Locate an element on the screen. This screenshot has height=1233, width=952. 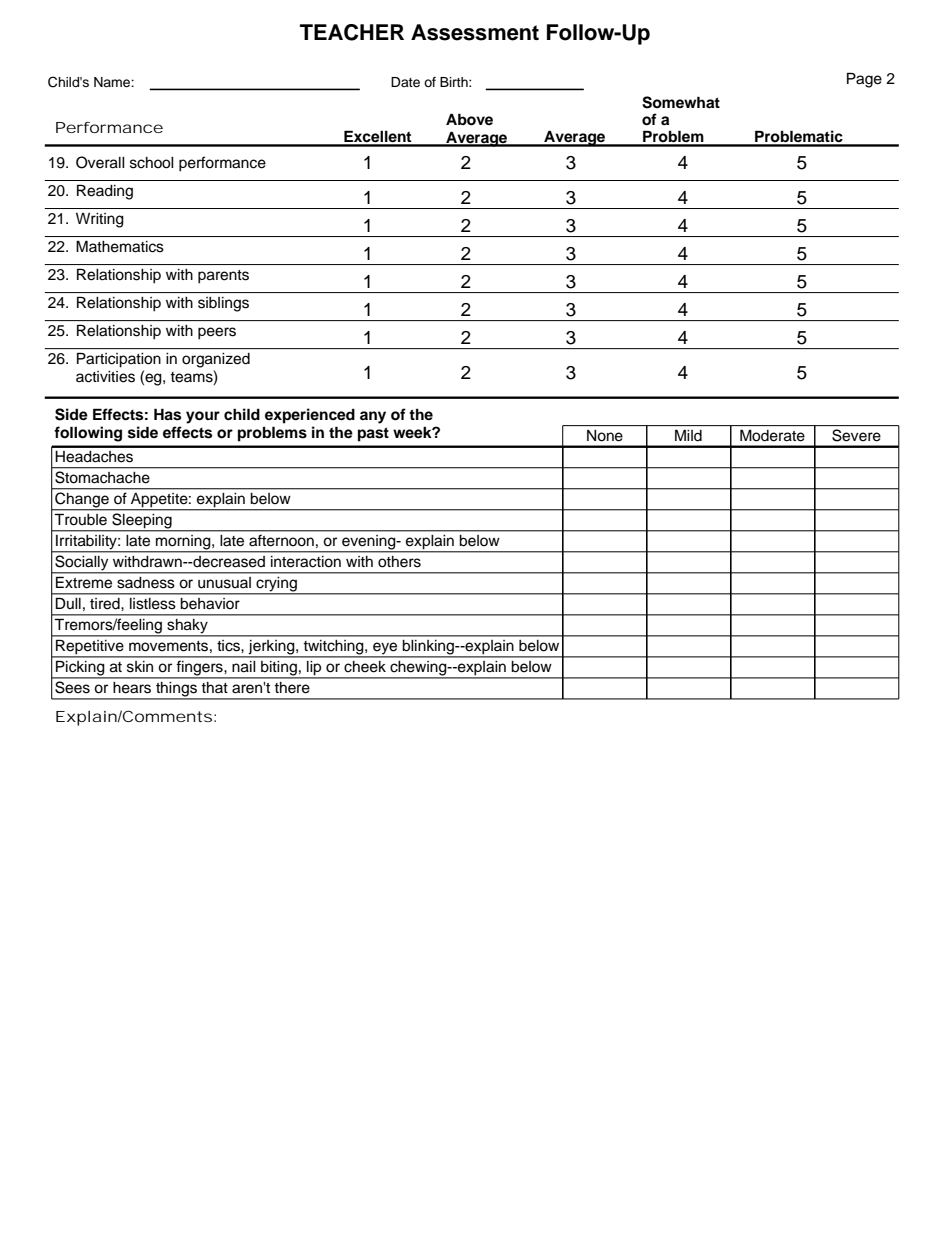
Moderate is located at coordinates (772, 435).
